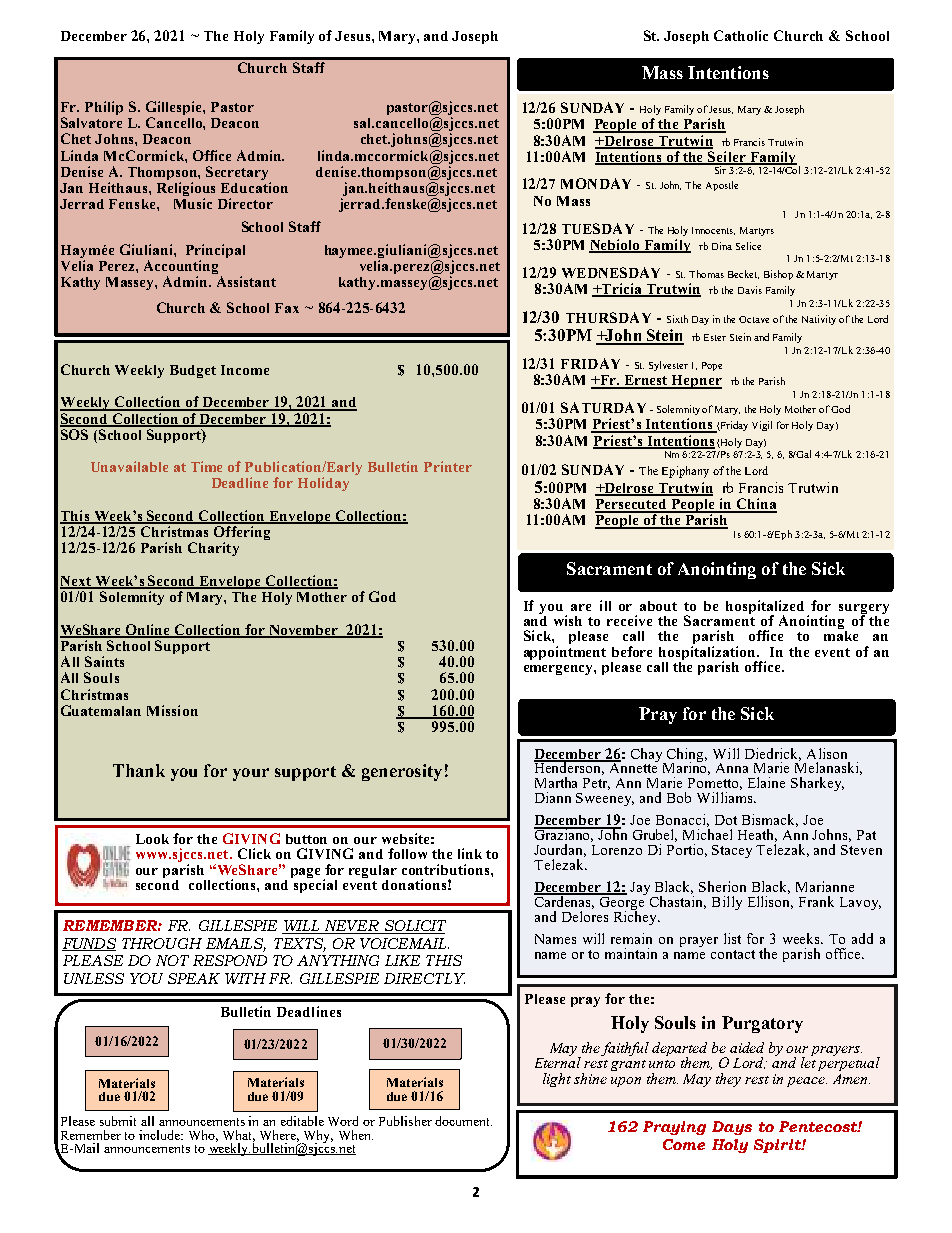 The width and height of the screenshot is (952, 1233). Describe the element at coordinates (139, 770) in the screenshot. I see `Thank` at that location.
